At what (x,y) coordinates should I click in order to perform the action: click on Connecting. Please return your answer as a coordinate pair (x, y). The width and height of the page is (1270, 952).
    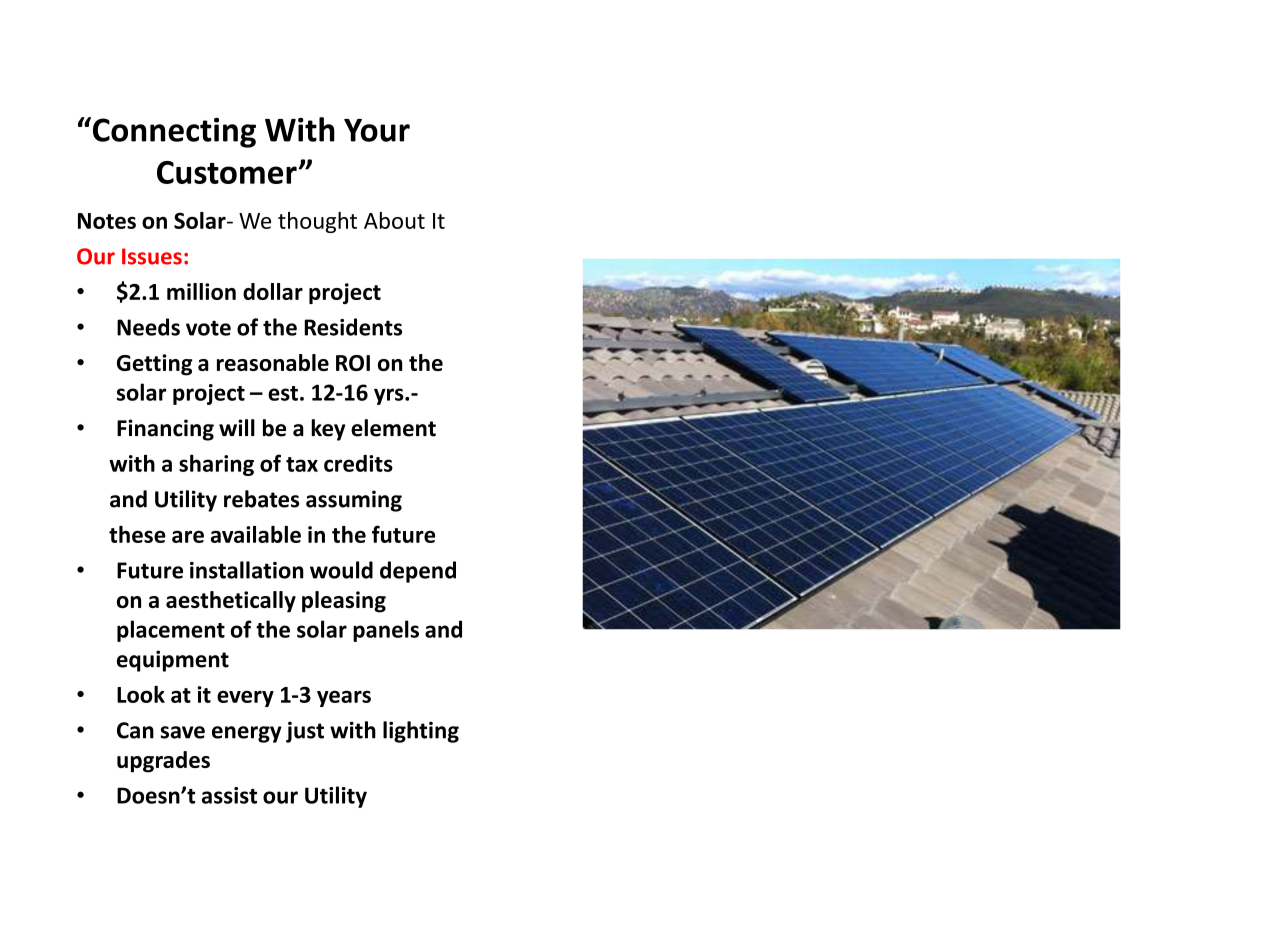
    Looking at the image, I should click on (173, 132).
